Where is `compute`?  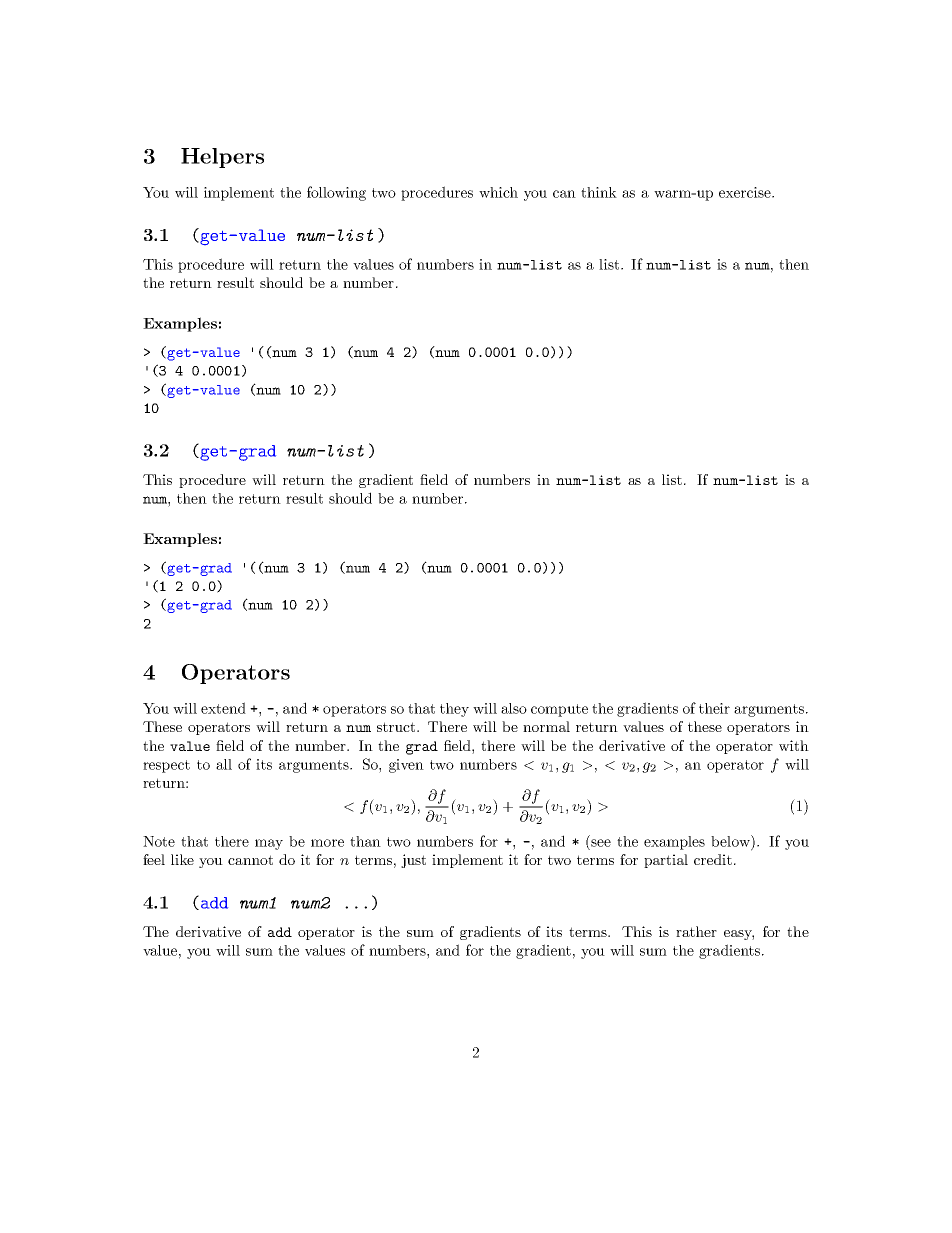
compute is located at coordinates (559, 710).
